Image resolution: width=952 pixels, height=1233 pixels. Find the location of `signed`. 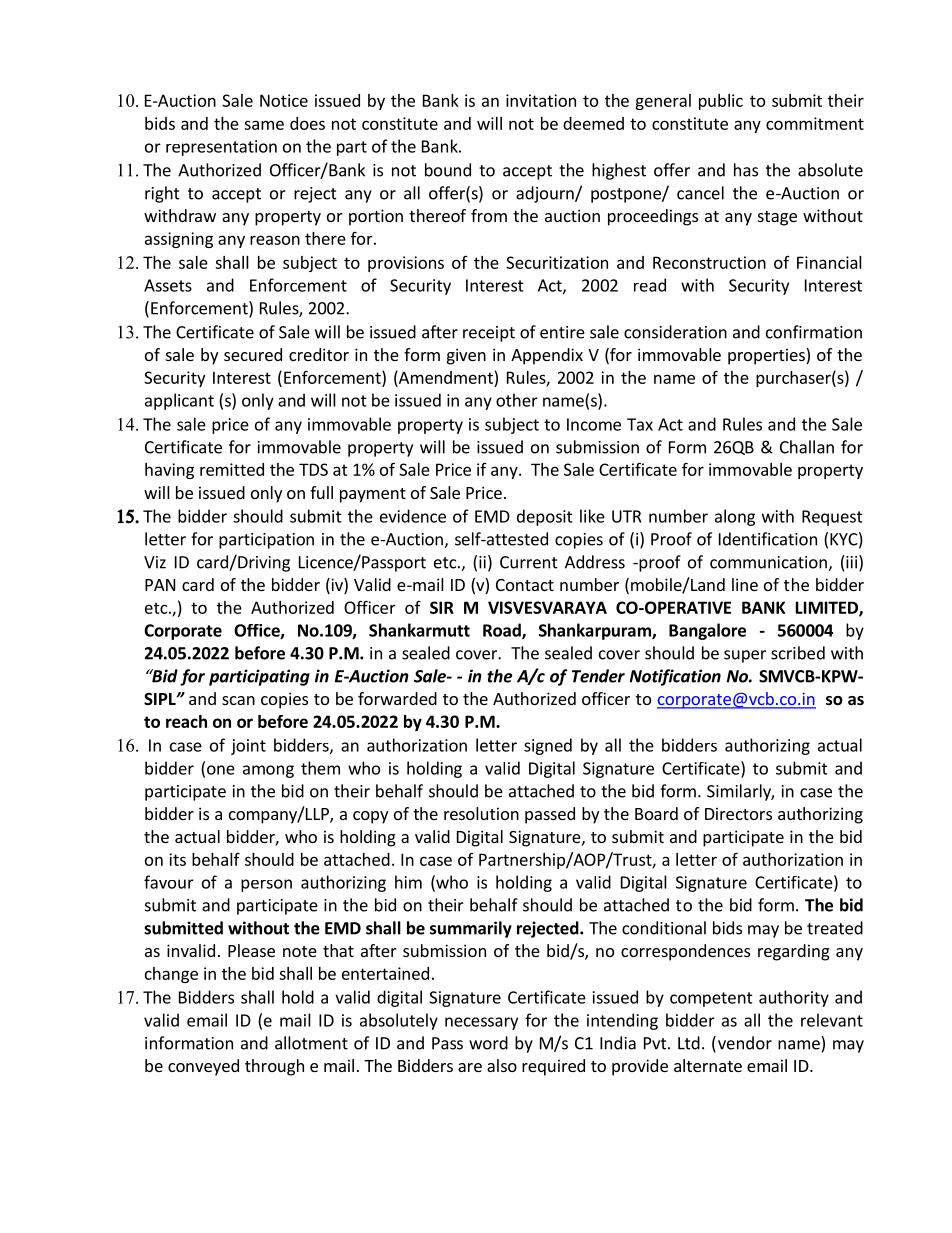

signed is located at coordinates (548, 746).
